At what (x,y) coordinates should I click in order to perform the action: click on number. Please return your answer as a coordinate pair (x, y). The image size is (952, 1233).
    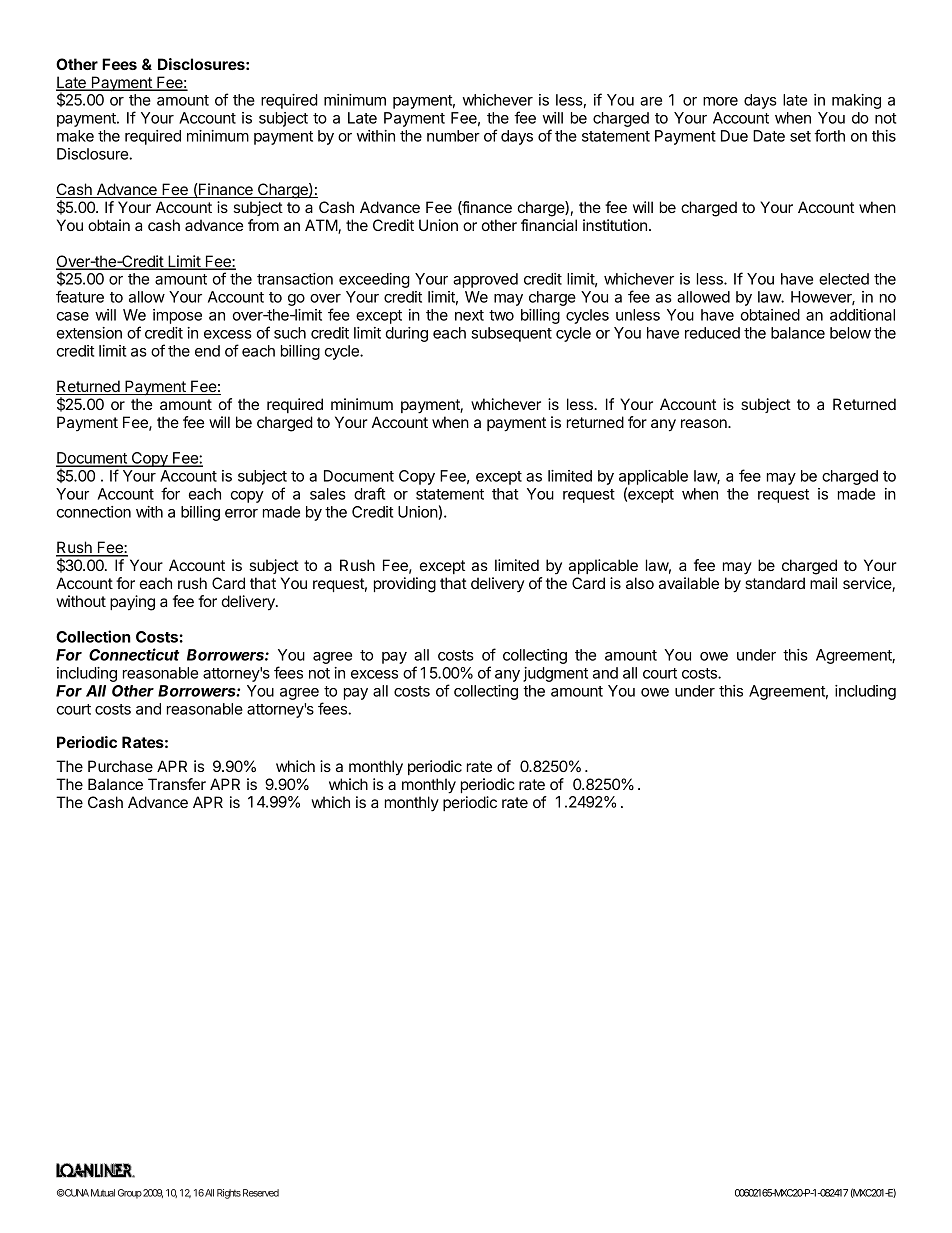
    Looking at the image, I should click on (453, 136).
